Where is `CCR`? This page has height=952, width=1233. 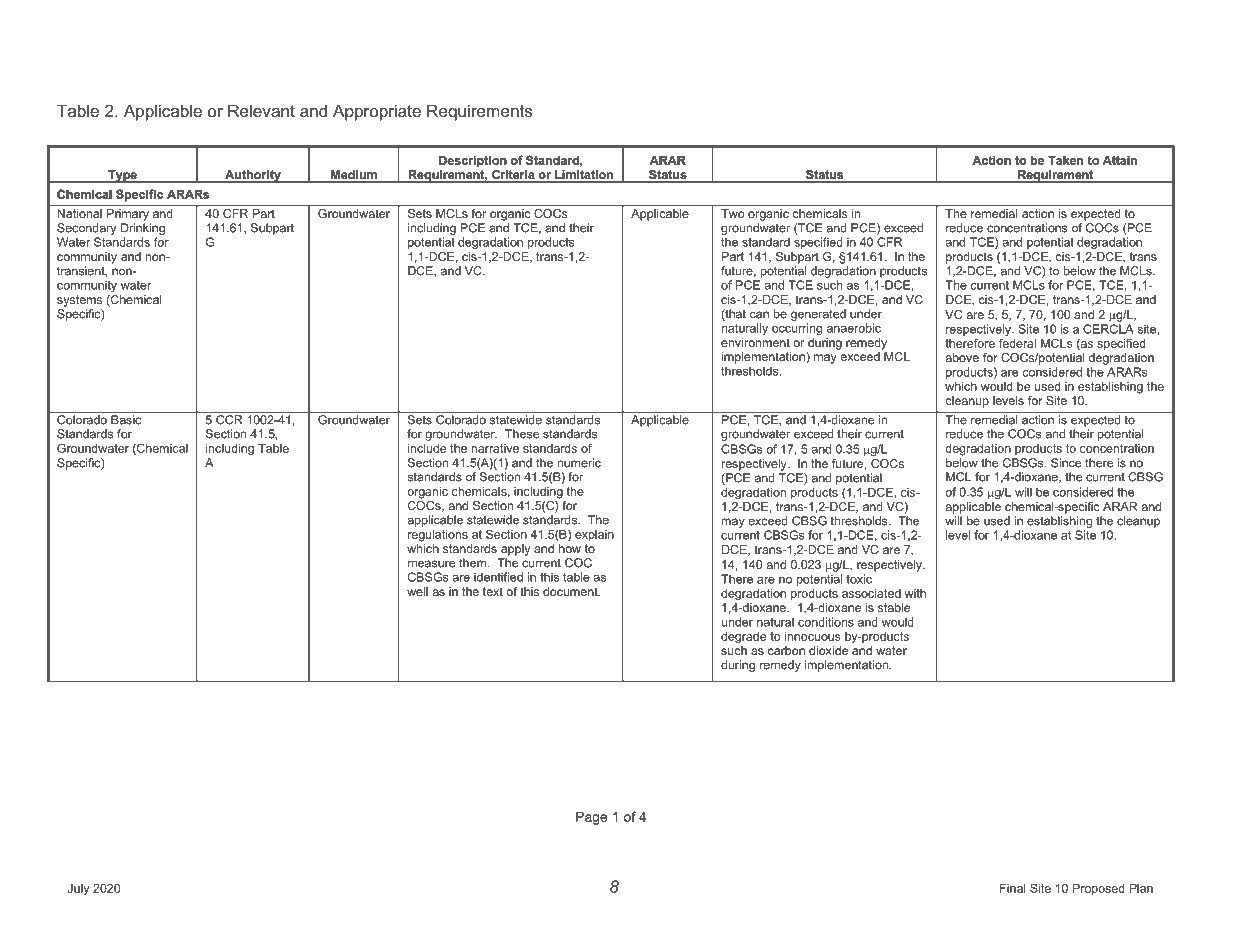
CCR is located at coordinates (229, 418).
